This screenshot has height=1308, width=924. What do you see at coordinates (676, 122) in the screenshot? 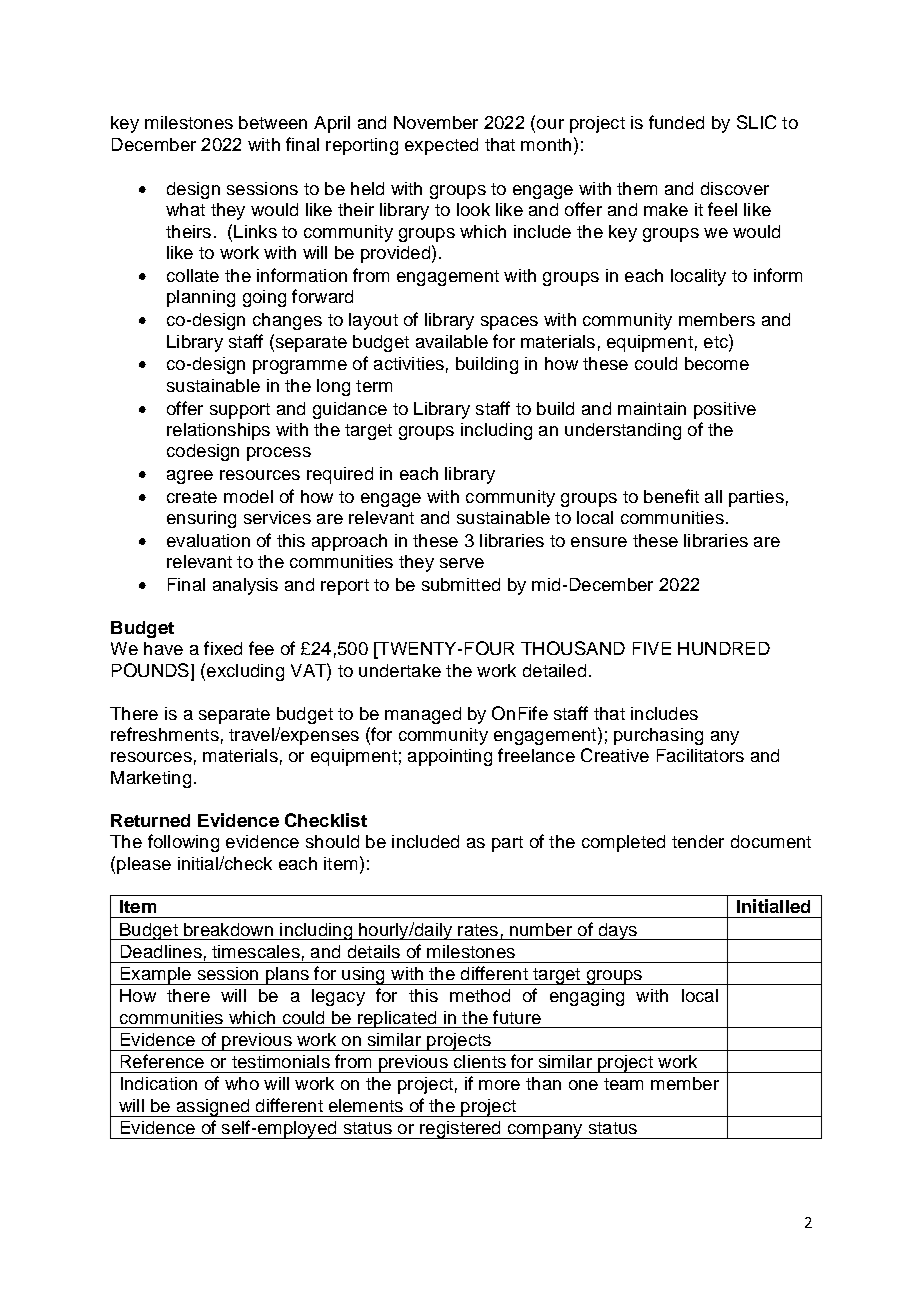
I see `funded` at bounding box center [676, 122].
